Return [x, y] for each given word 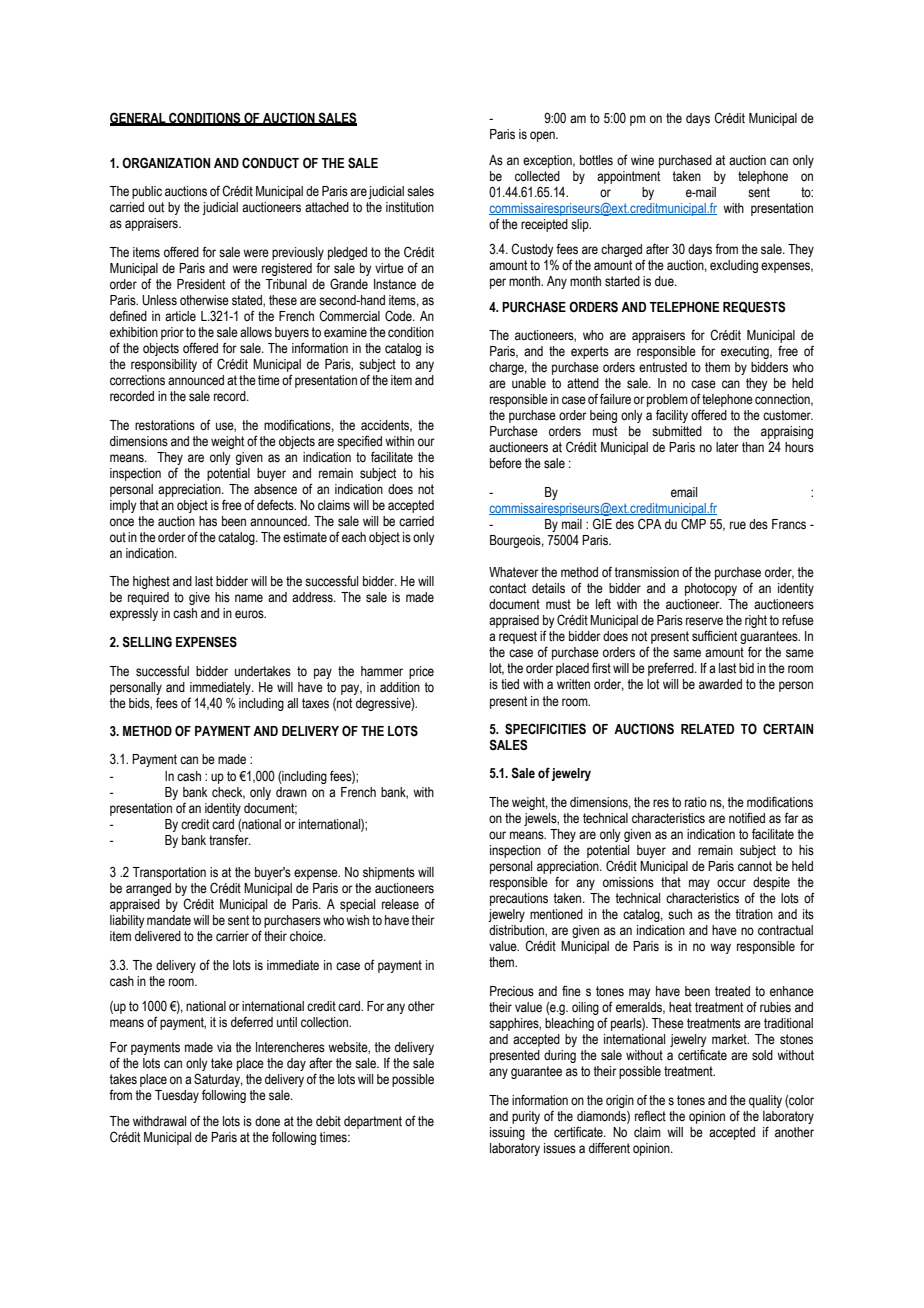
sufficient [714, 636]
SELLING [147, 642]
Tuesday [177, 1096]
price [421, 672]
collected [537, 176]
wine [642, 160]
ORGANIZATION [166, 163]
